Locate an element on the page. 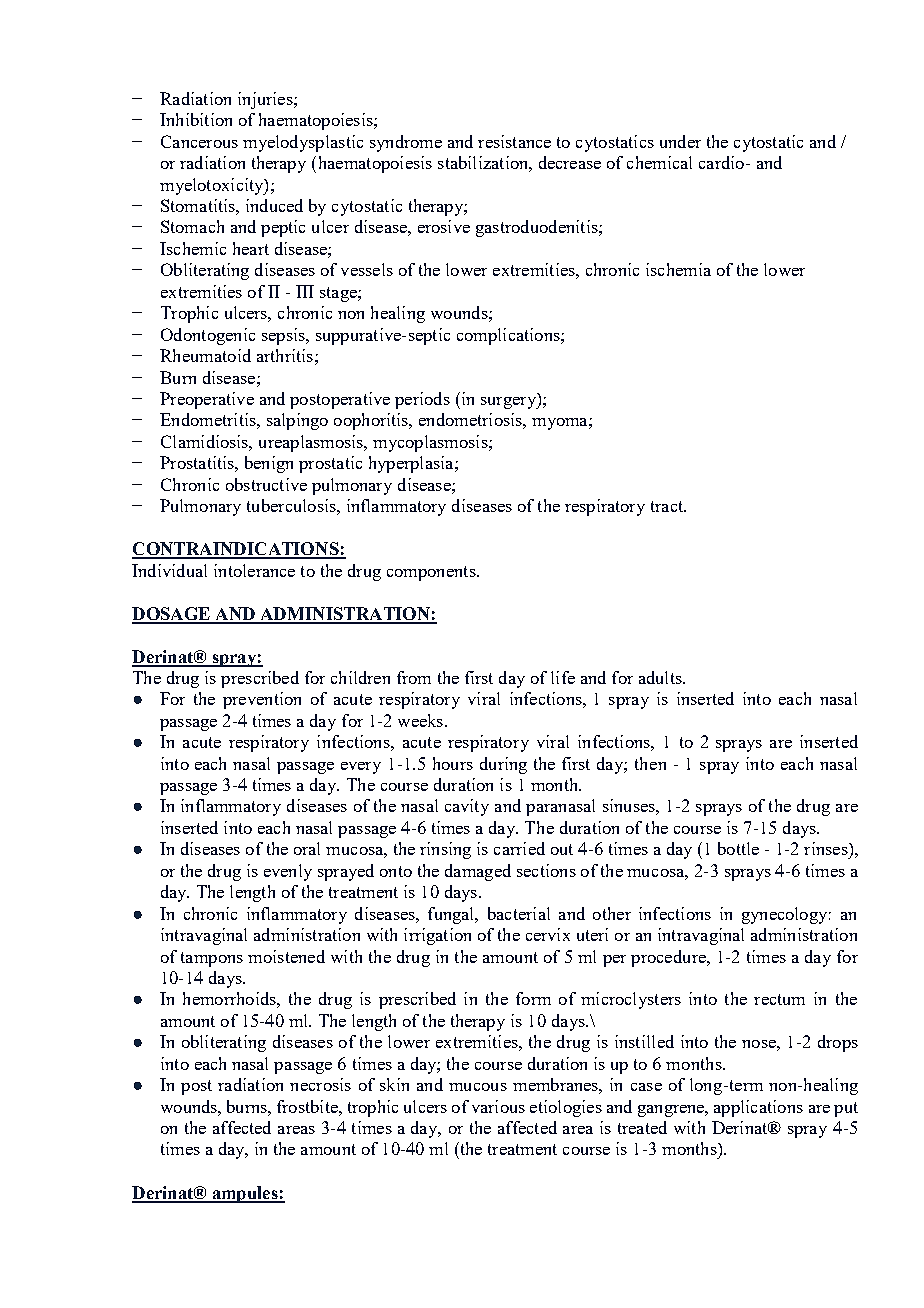 Image resolution: width=924 pixels, height=1308 pixels. applications is located at coordinates (758, 1108).
